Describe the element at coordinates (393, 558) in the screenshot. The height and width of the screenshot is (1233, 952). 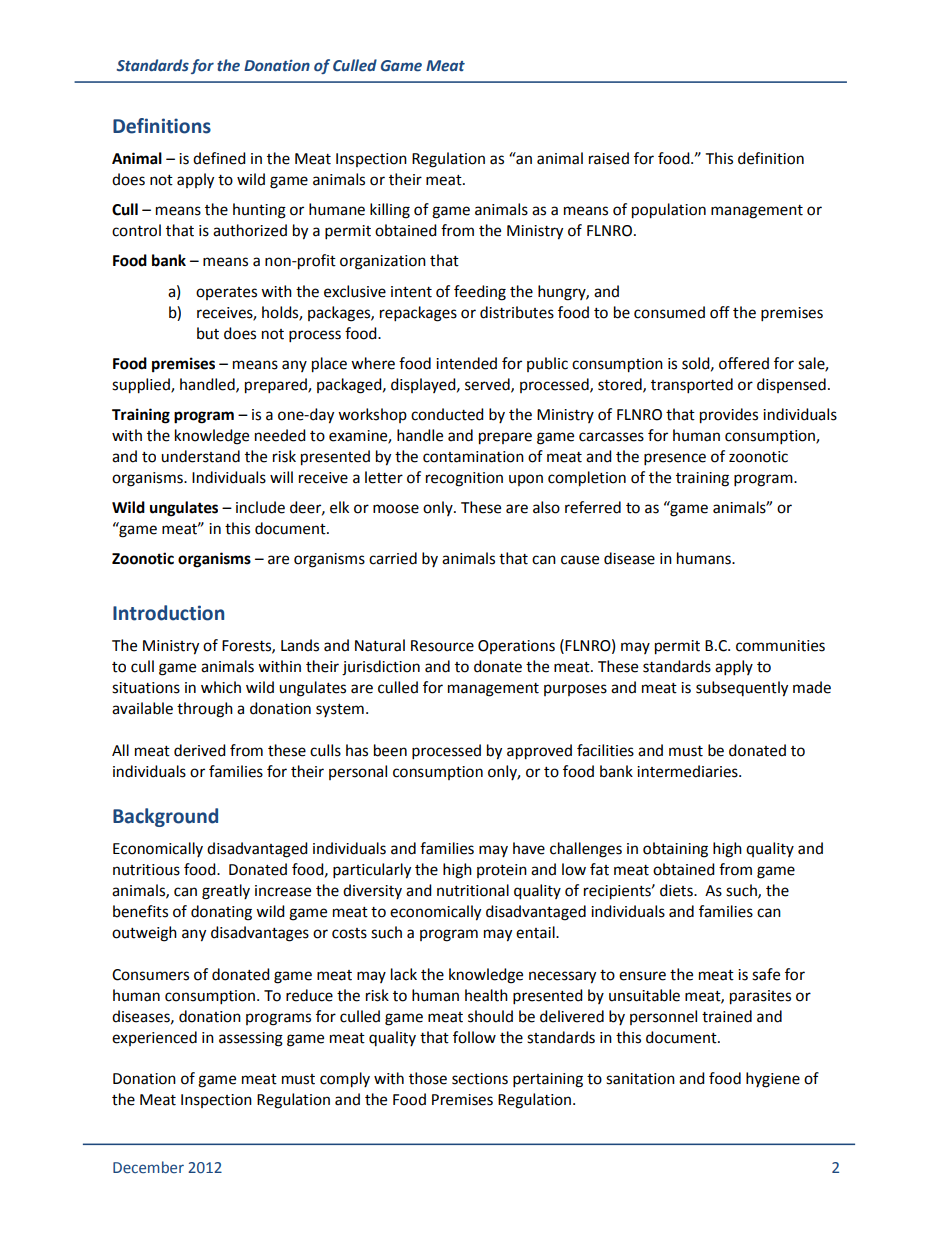
I see `carried` at that location.
